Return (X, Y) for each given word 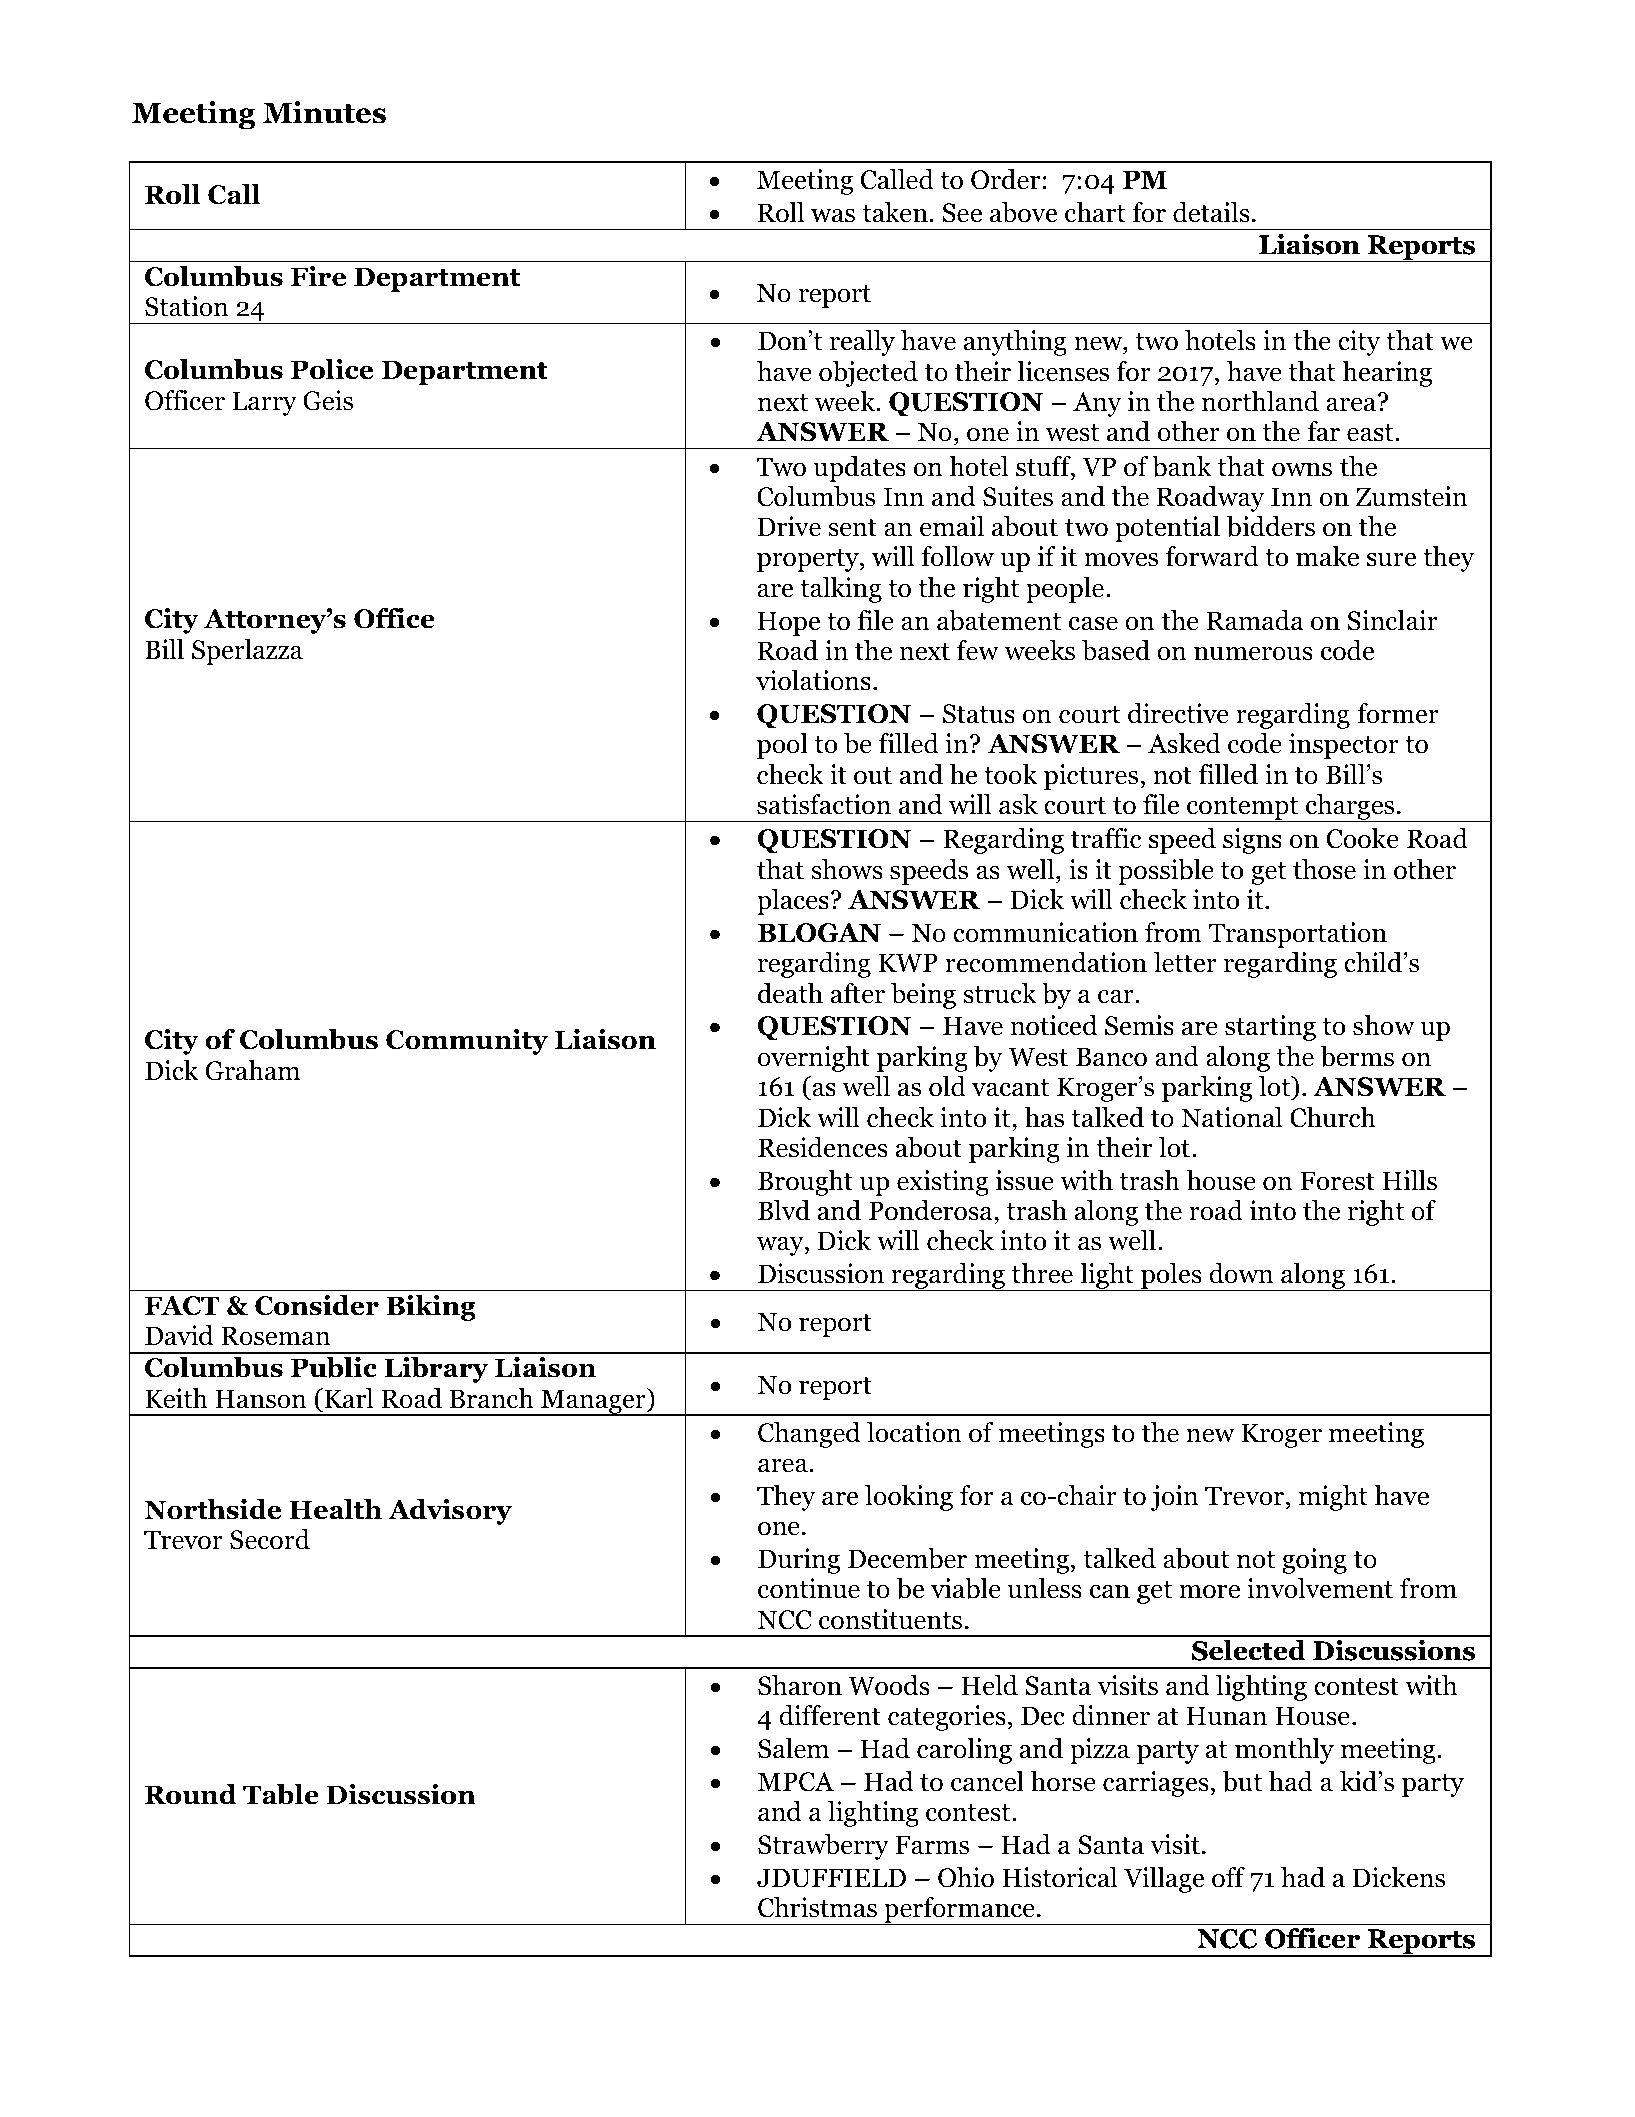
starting (1270, 1028)
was (833, 216)
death (790, 993)
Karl (347, 1398)
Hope (788, 623)
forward (1212, 556)
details (1211, 212)
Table (281, 1794)
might (1333, 1498)
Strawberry (823, 1847)
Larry (264, 403)
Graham (252, 1070)
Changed (809, 1435)
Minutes (324, 112)
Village (1164, 1880)
